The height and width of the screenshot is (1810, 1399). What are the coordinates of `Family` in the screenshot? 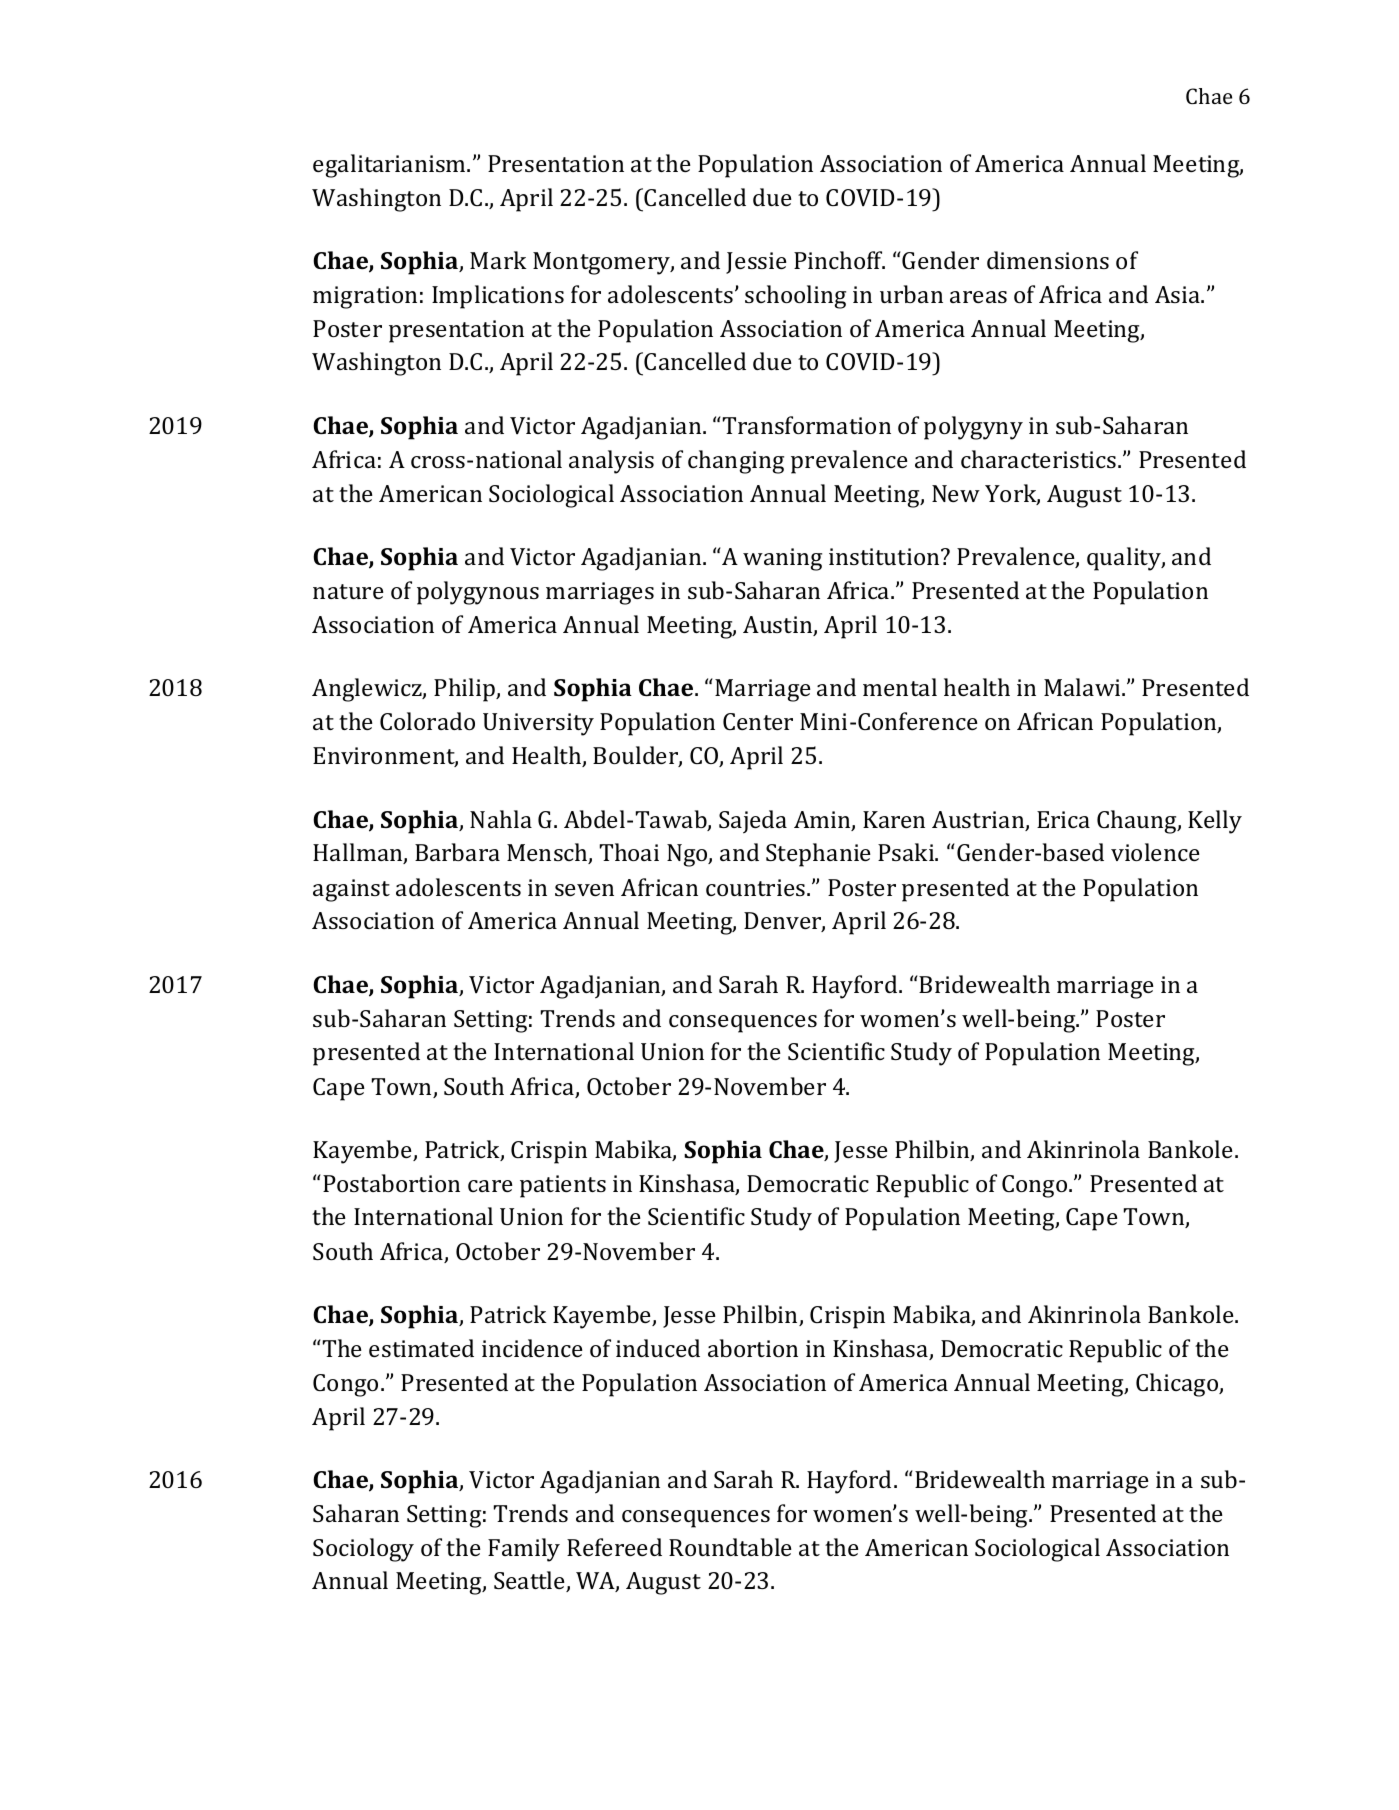 It's located at (524, 1550).
